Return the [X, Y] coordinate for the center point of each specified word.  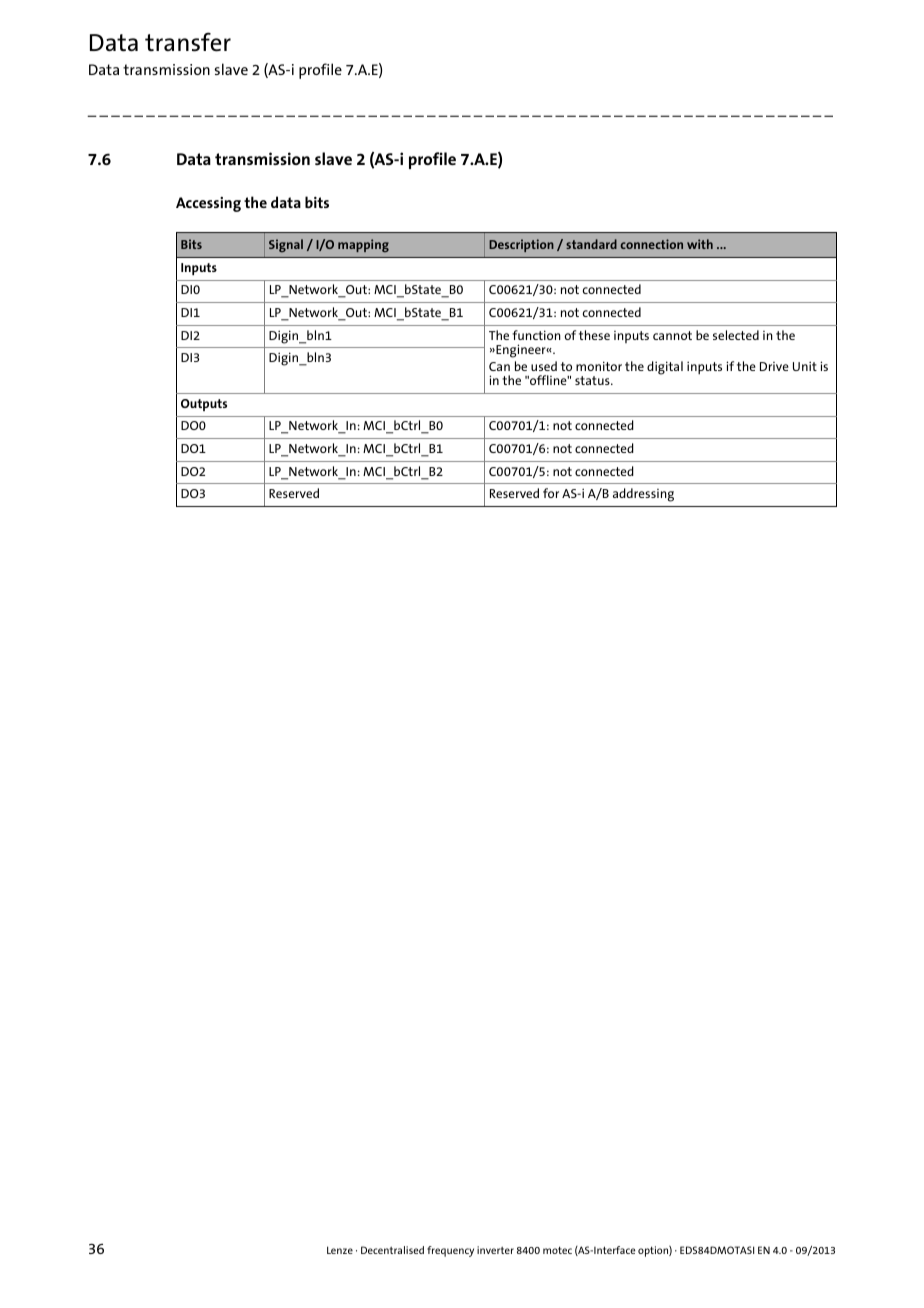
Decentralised [392, 1250]
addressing [643, 495]
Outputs [204, 405]
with [700, 244]
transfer [188, 42]
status [593, 380]
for [551, 493]
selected [736, 335]
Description [521, 245]
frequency [450, 1251]
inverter [495, 1250]
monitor [599, 366]
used [544, 366]
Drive [774, 366]
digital [665, 368]
